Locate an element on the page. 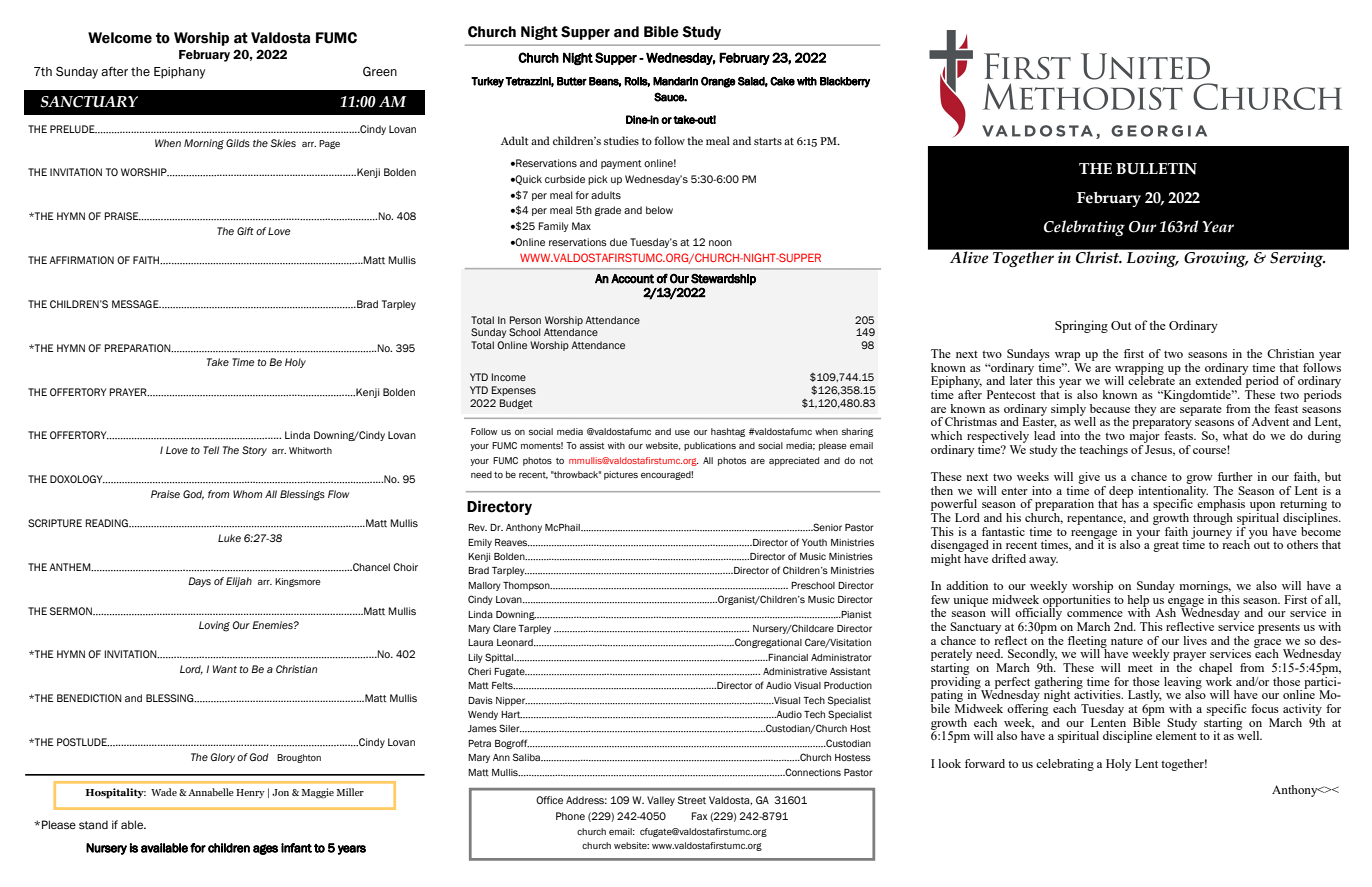 The image size is (1372, 887). Gift is located at coordinates (245, 231).
